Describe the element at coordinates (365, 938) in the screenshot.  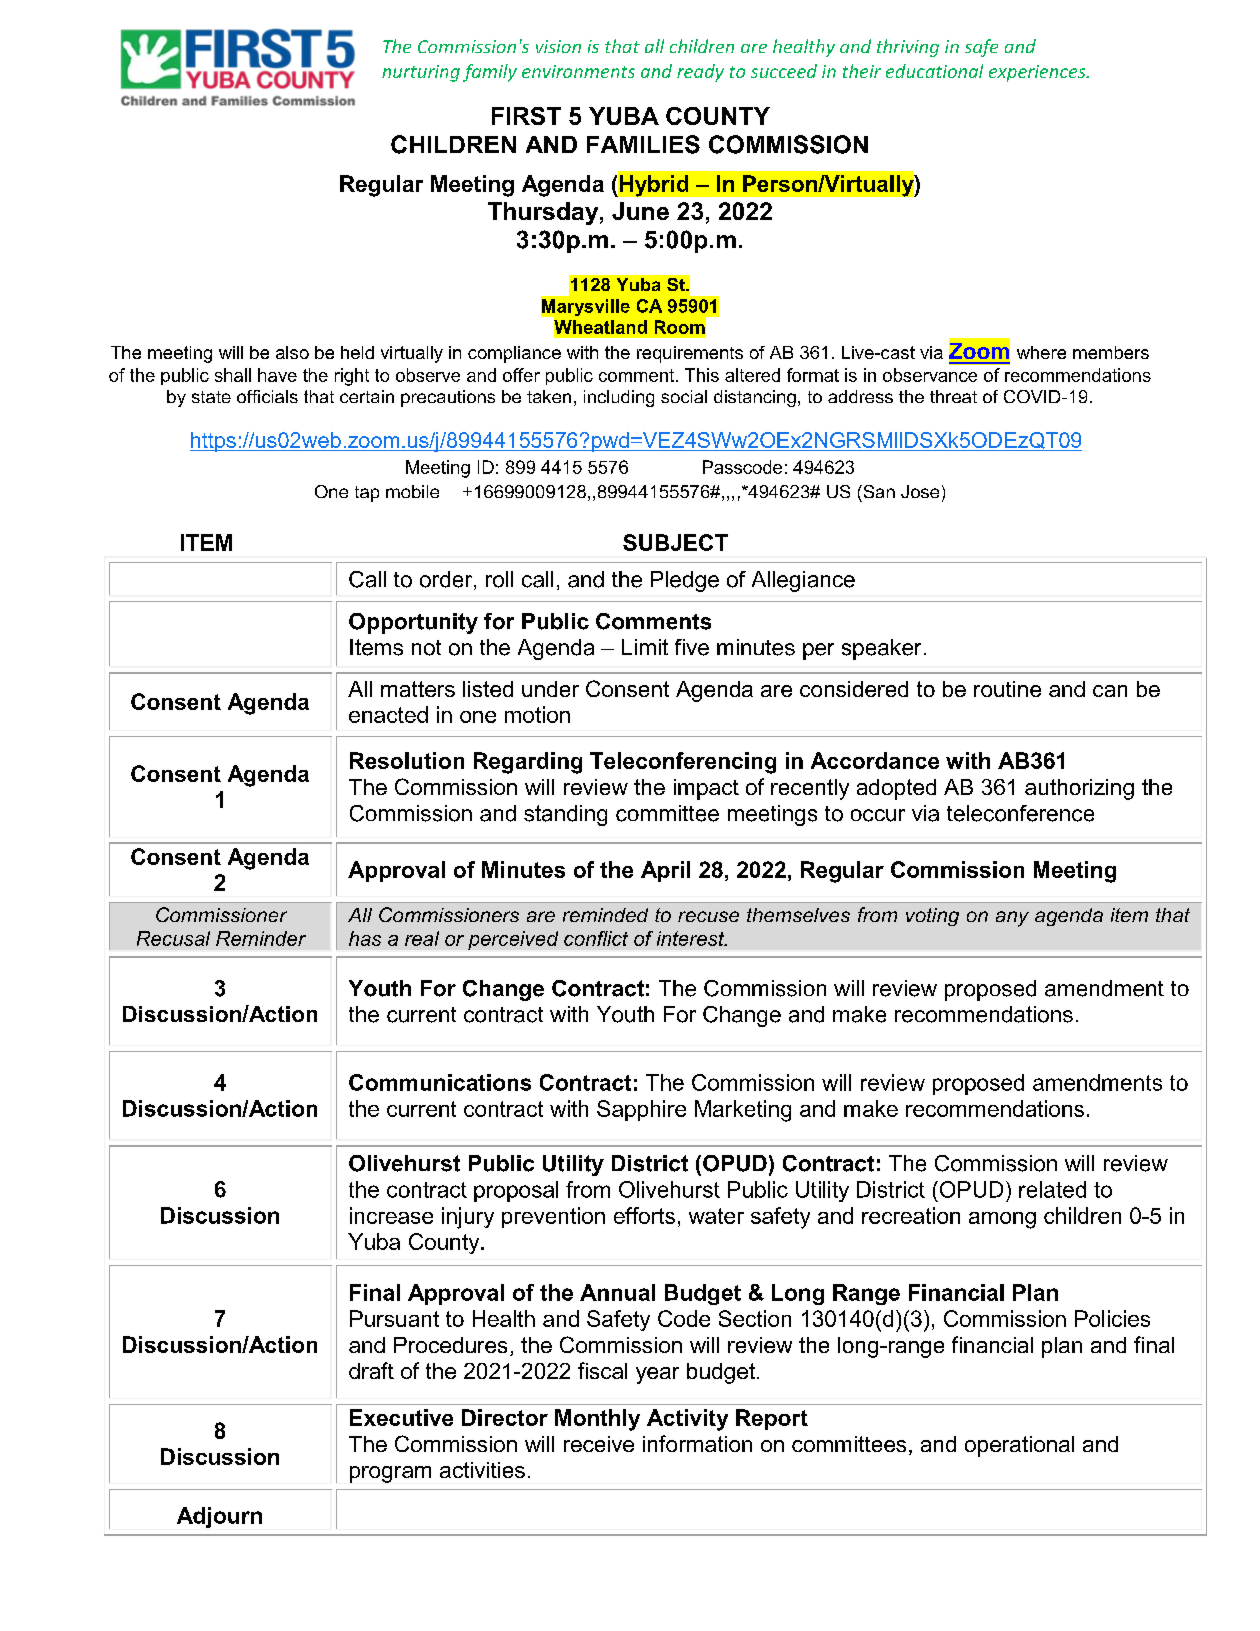
I see `has` at that location.
